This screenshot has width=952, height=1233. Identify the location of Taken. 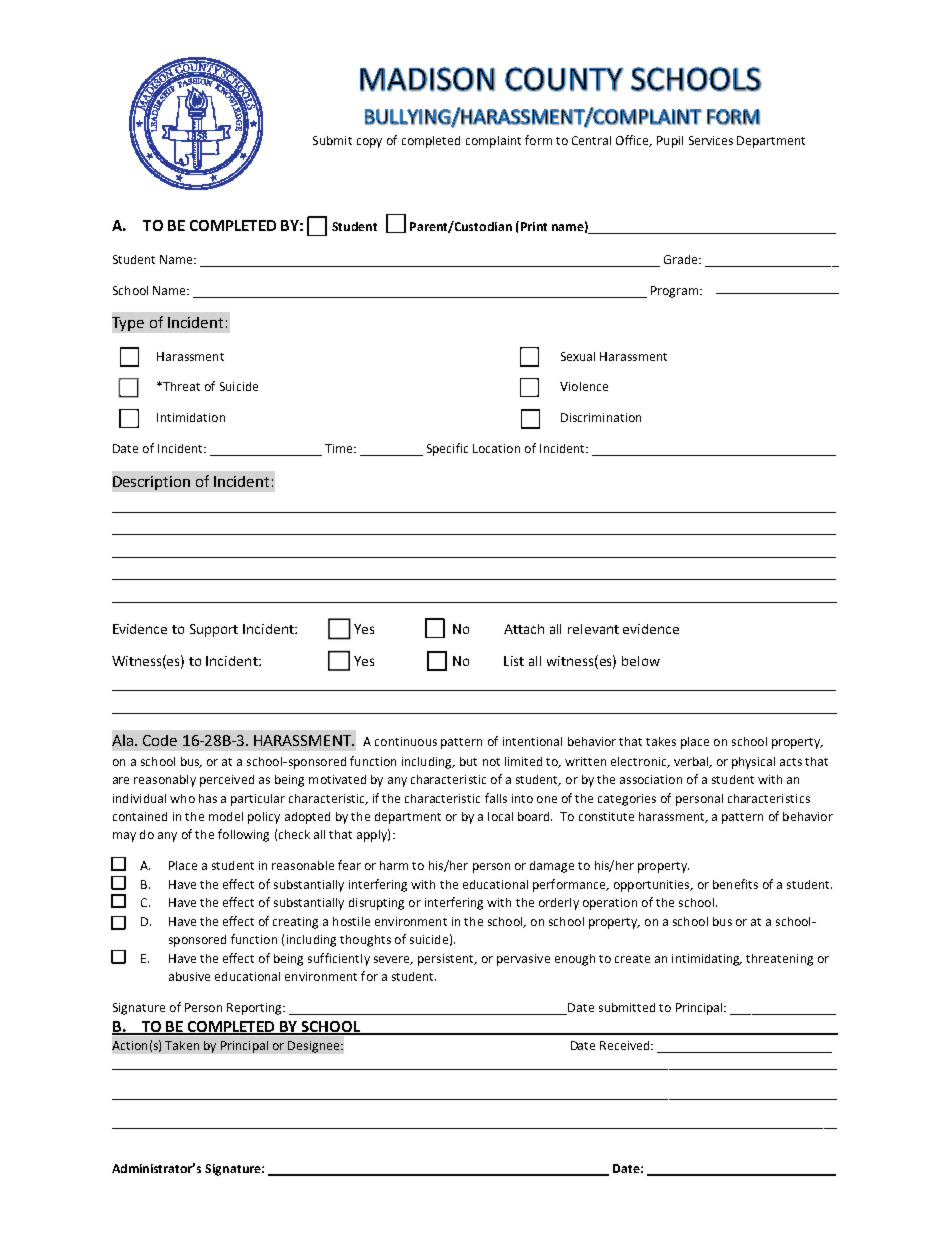
(182, 1045).
